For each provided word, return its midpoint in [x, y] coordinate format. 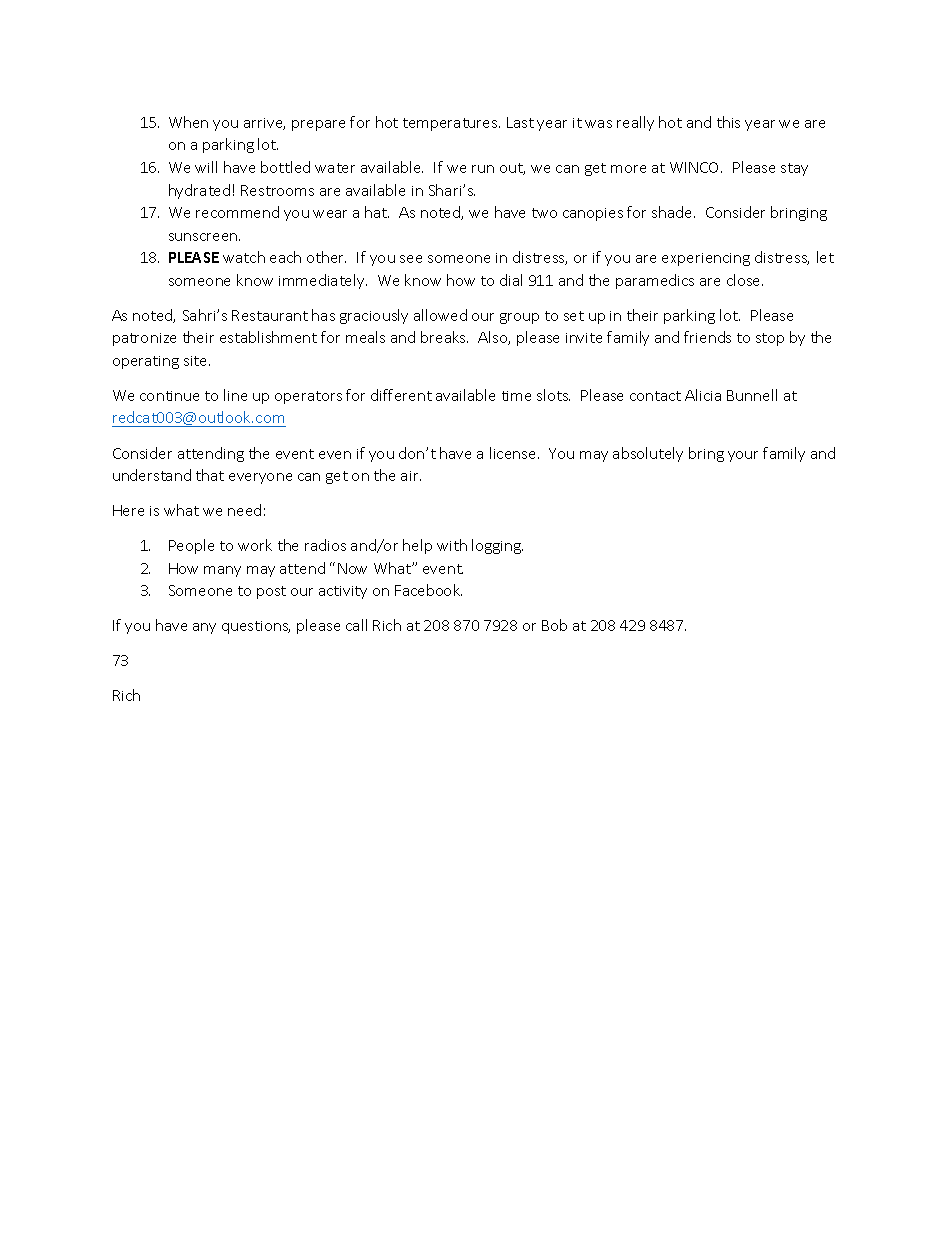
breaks [444, 337]
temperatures [451, 124]
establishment [268, 337]
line [235, 395]
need [244, 510]
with [452, 545]
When [188, 122]
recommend [237, 212]
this [728, 122]
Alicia [703, 395]
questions [256, 627]
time [516, 396]
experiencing [706, 259]
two [544, 213]
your [743, 456]
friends [707, 337]
